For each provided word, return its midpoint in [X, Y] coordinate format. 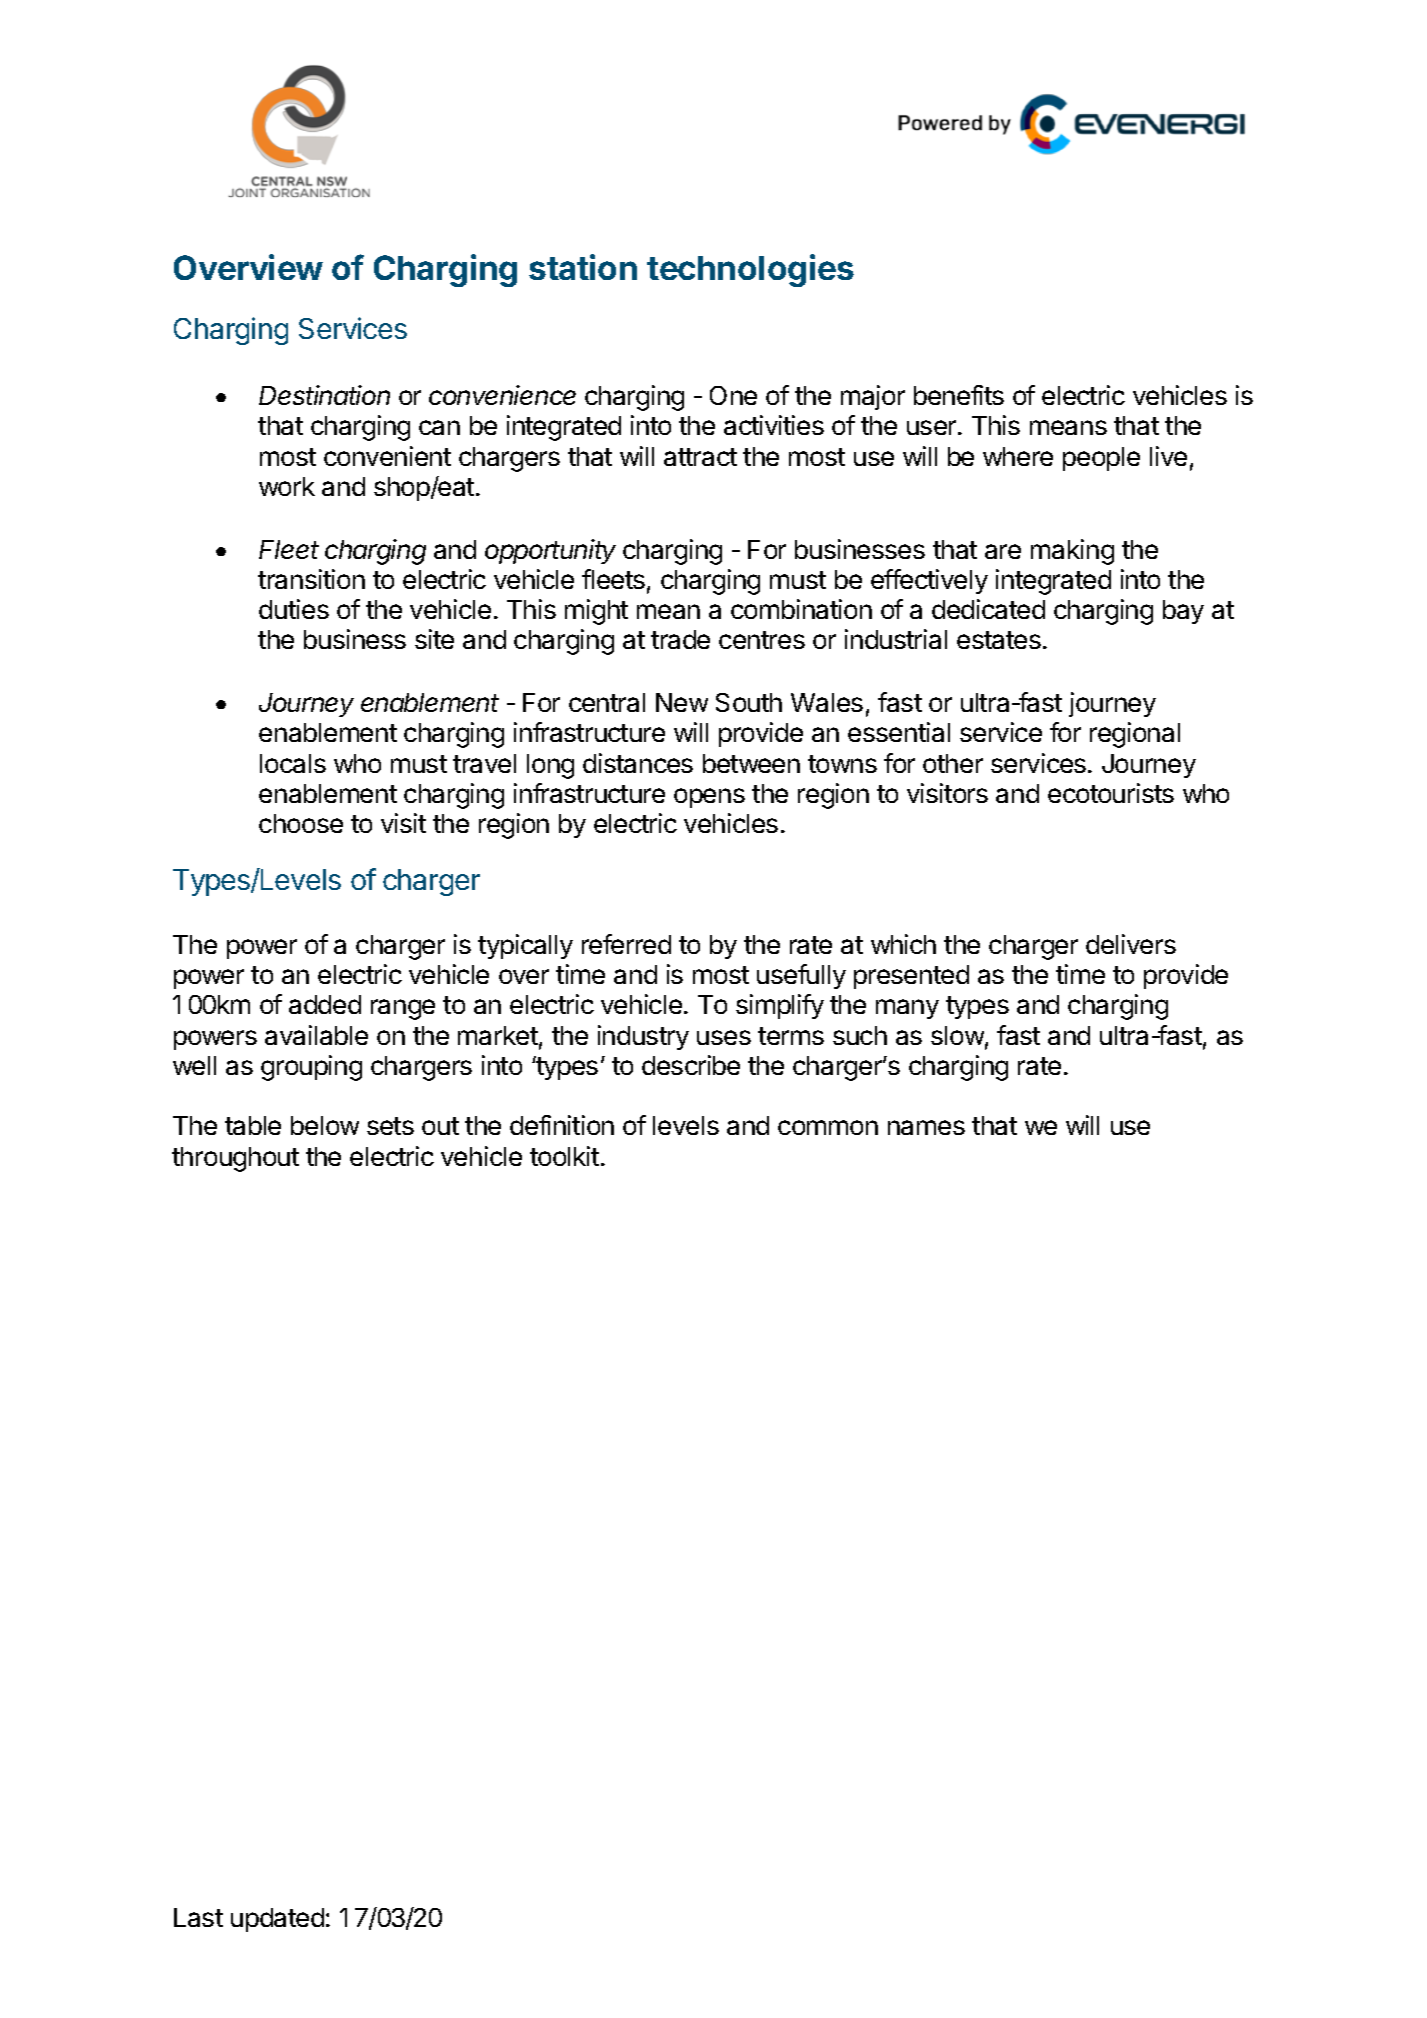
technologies [750, 270]
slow [957, 1035]
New [682, 702]
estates [999, 640]
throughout [235, 1159]
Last [198, 1917]
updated [277, 1920]
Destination [324, 395]
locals [293, 763]
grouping [311, 1068]
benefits [959, 395]
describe [691, 1065]
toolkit [564, 1156]
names [926, 1127]
